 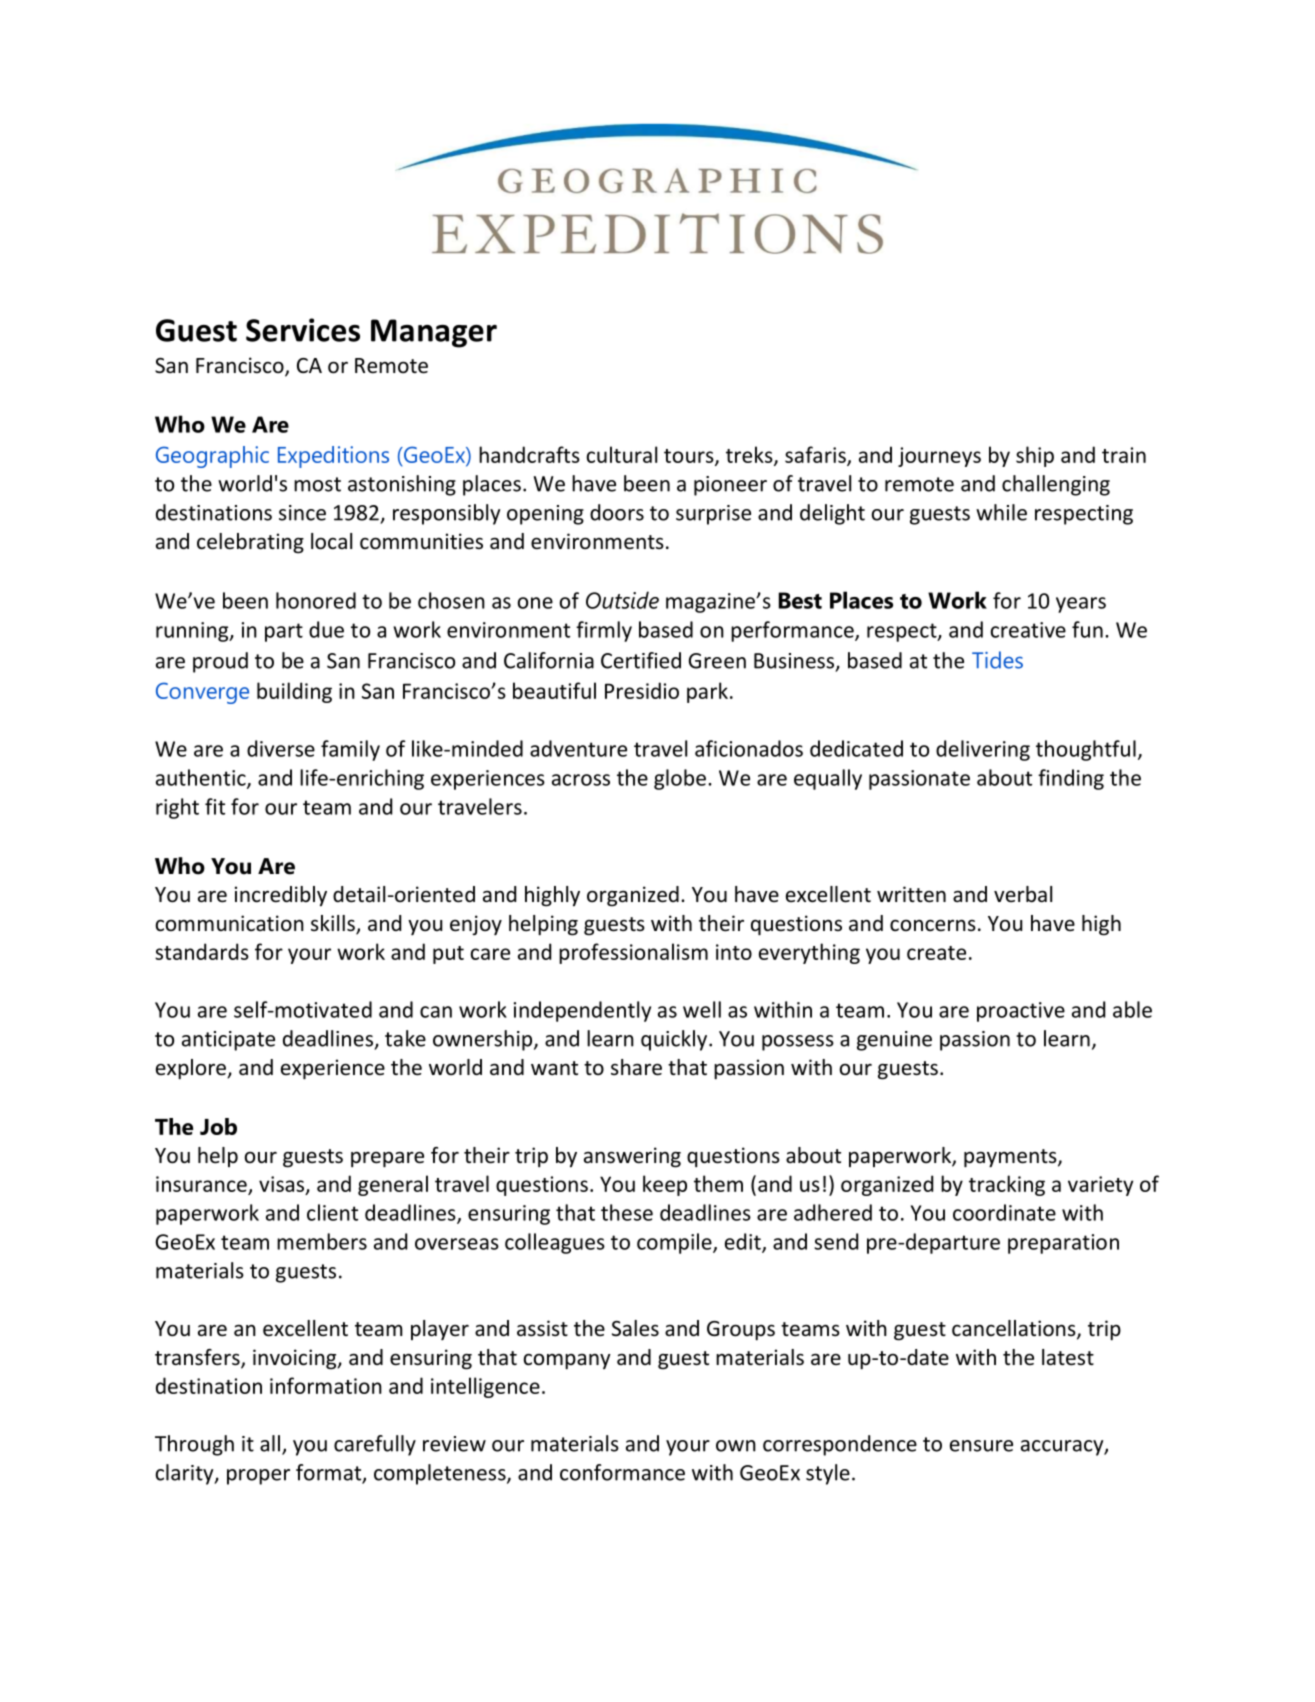 What do you see at coordinates (281, 748) in the document?
I see `diverse` at bounding box center [281, 748].
